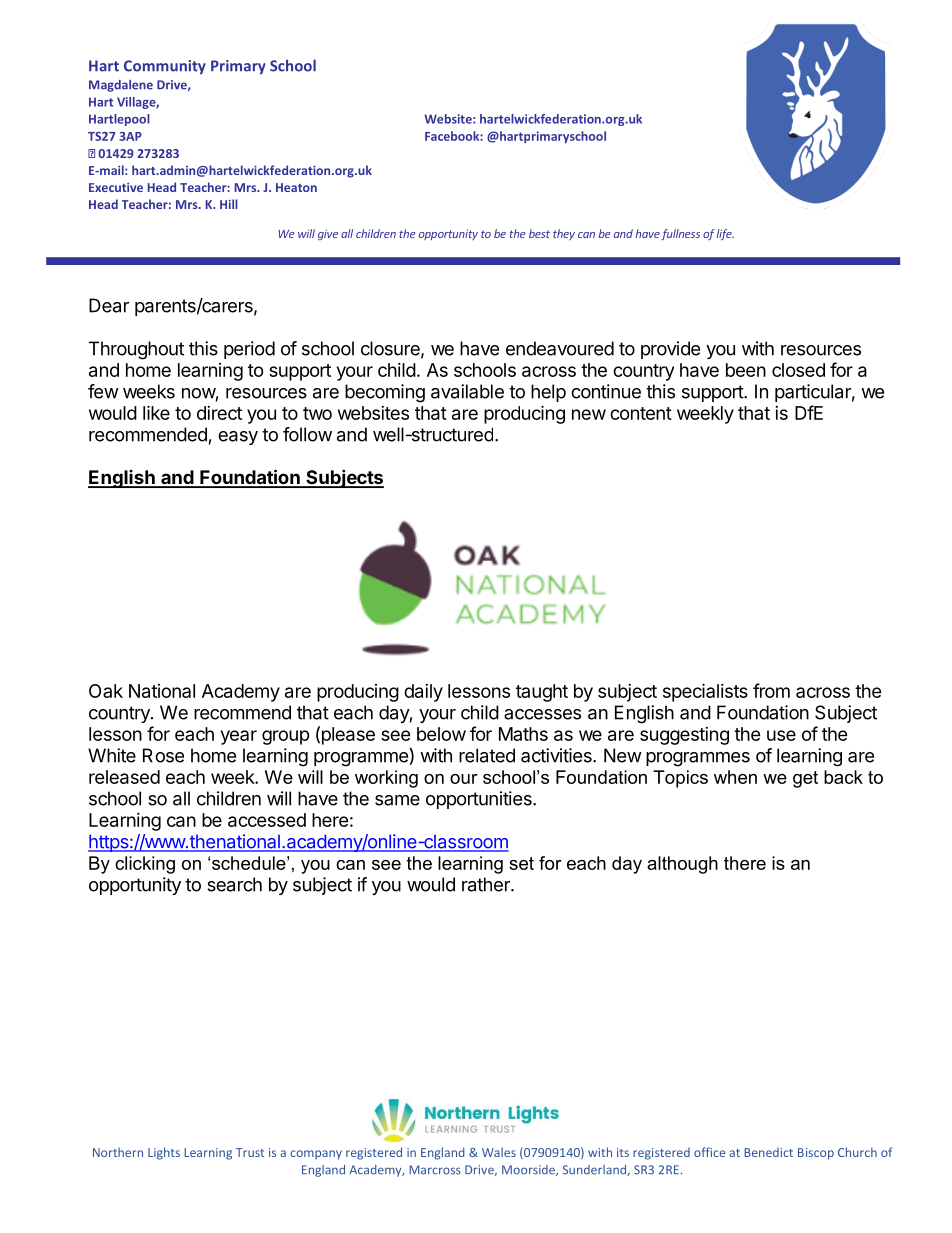  Describe the element at coordinates (746, 370) in the page. I see `been` at that location.
